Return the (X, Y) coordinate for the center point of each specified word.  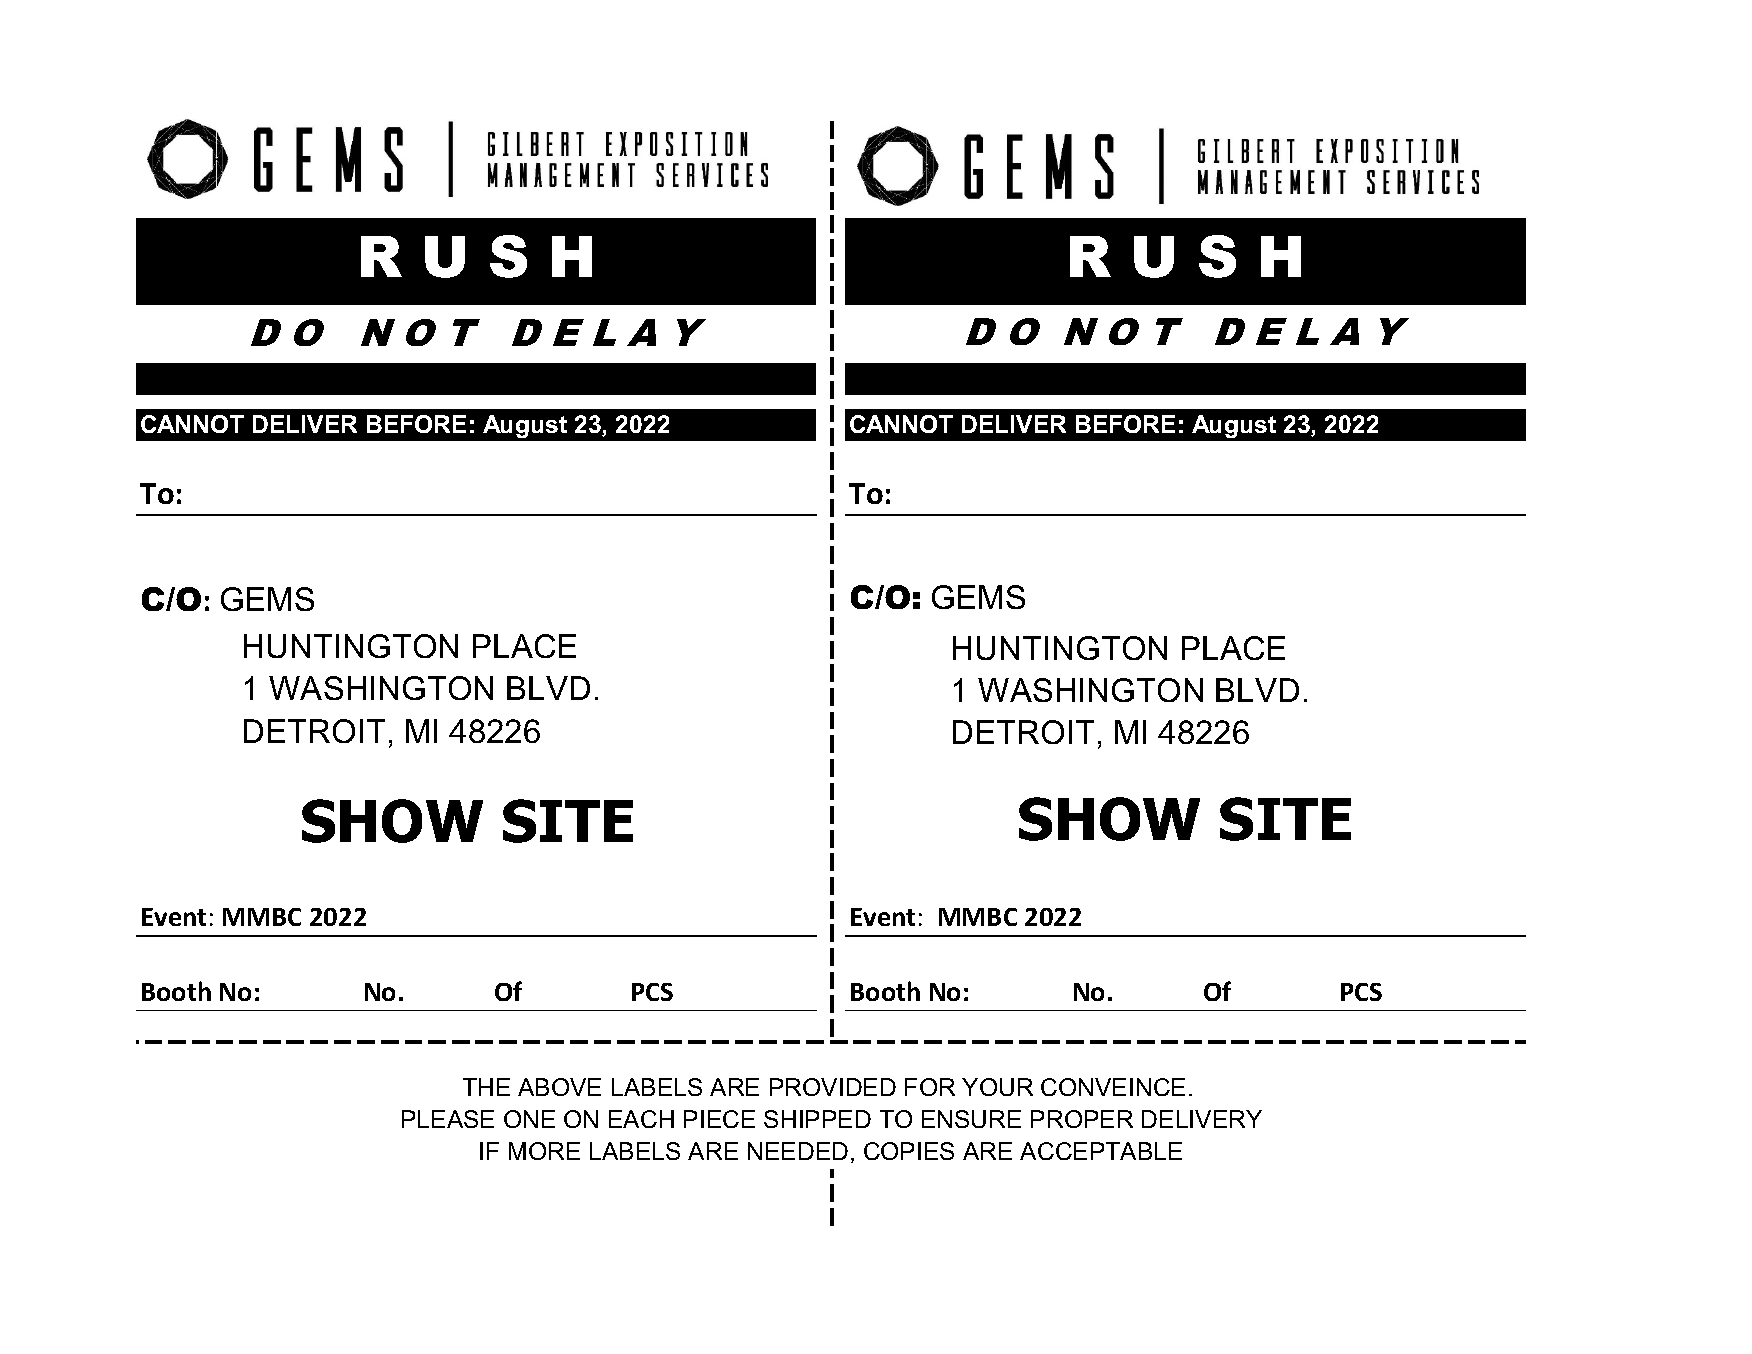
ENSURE (971, 1119)
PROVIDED (833, 1087)
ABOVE (559, 1087)
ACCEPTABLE (1101, 1151)
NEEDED (798, 1151)
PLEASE (448, 1119)
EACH (641, 1119)
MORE (544, 1151)
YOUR (997, 1087)
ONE (529, 1119)
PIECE (719, 1119)
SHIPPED (817, 1119)
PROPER (1082, 1119)
